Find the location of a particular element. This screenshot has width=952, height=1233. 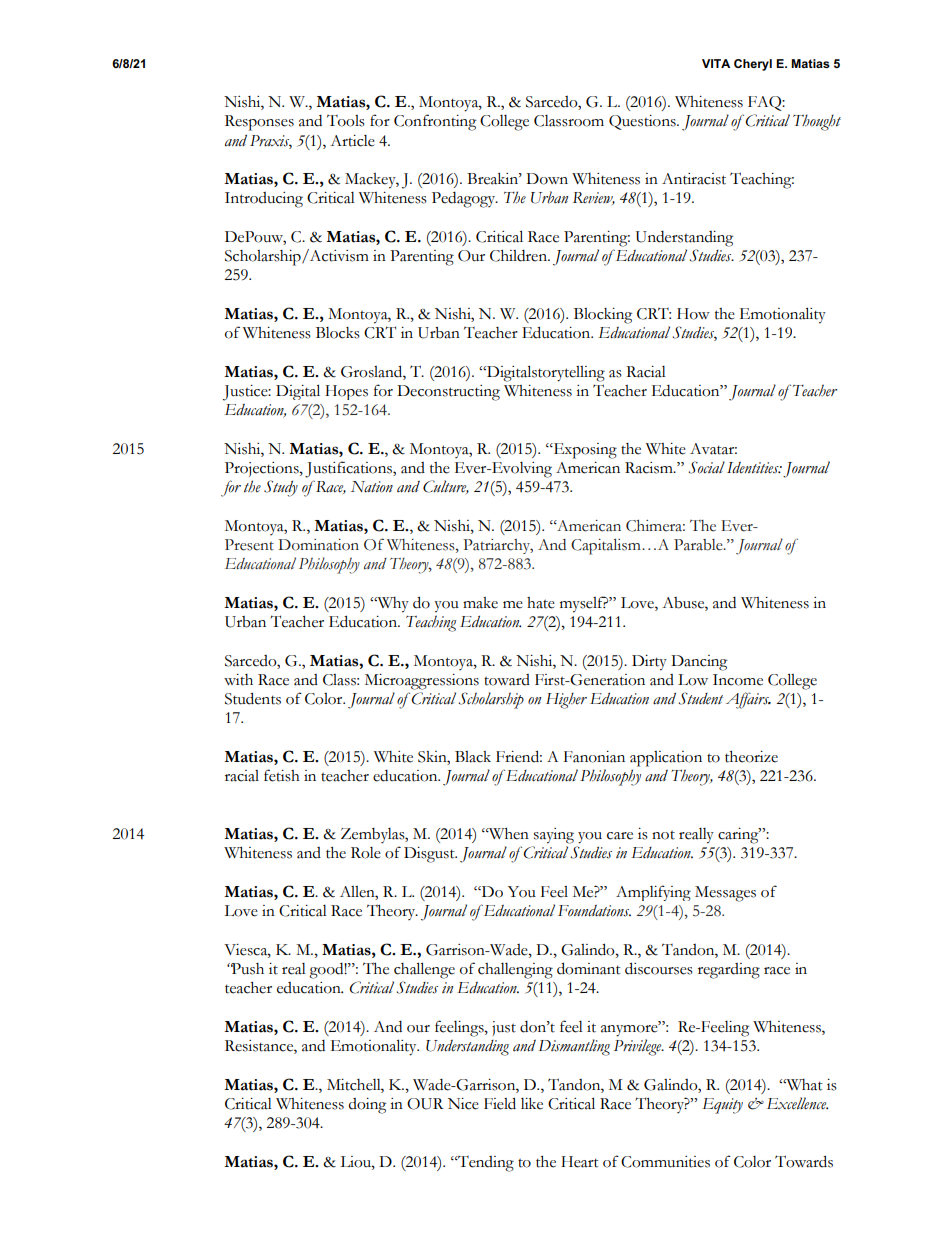

Cheryl is located at coordinates (753, 65).
